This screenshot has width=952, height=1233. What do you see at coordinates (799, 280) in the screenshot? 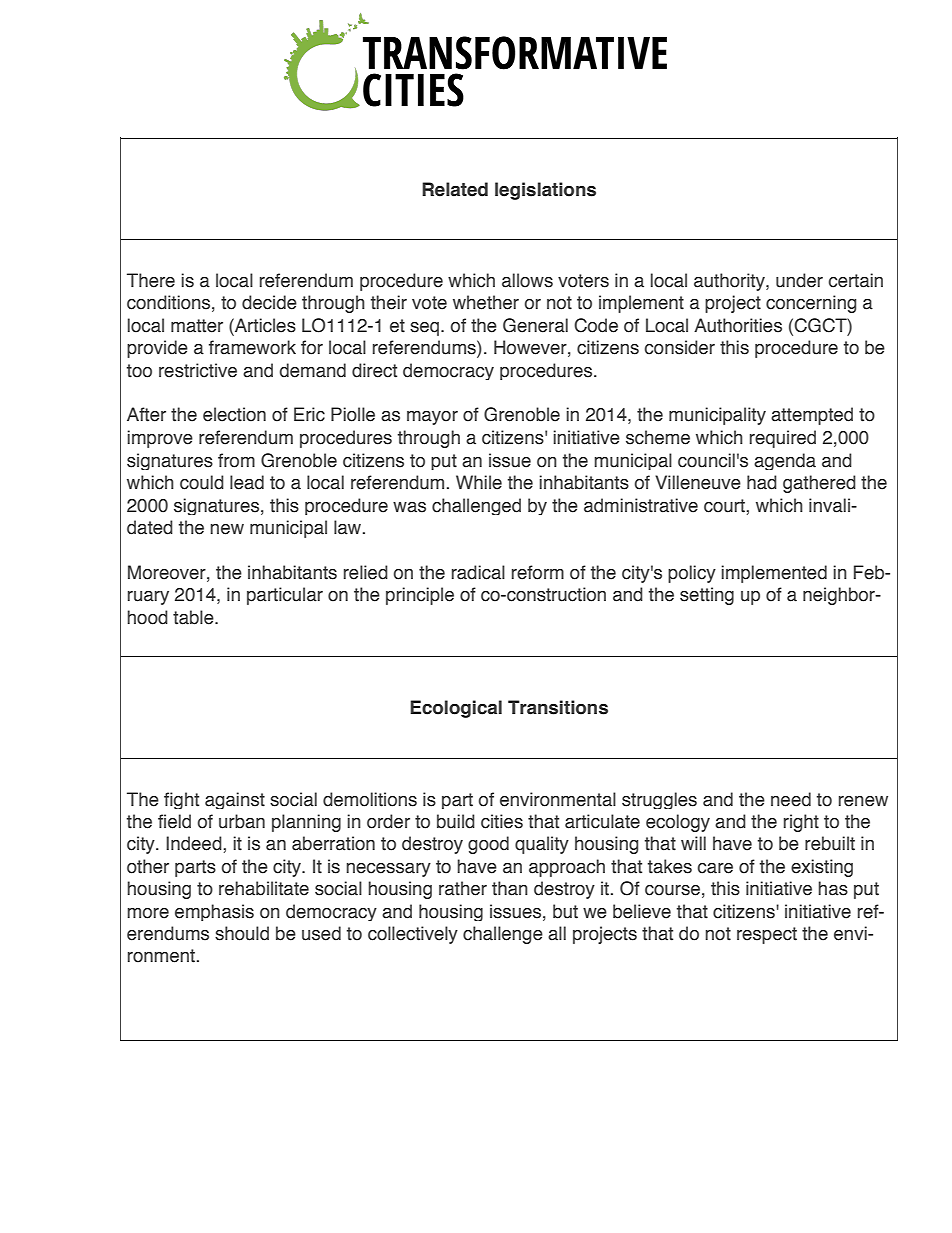
I see `under` at bounding box center [799, 280].
